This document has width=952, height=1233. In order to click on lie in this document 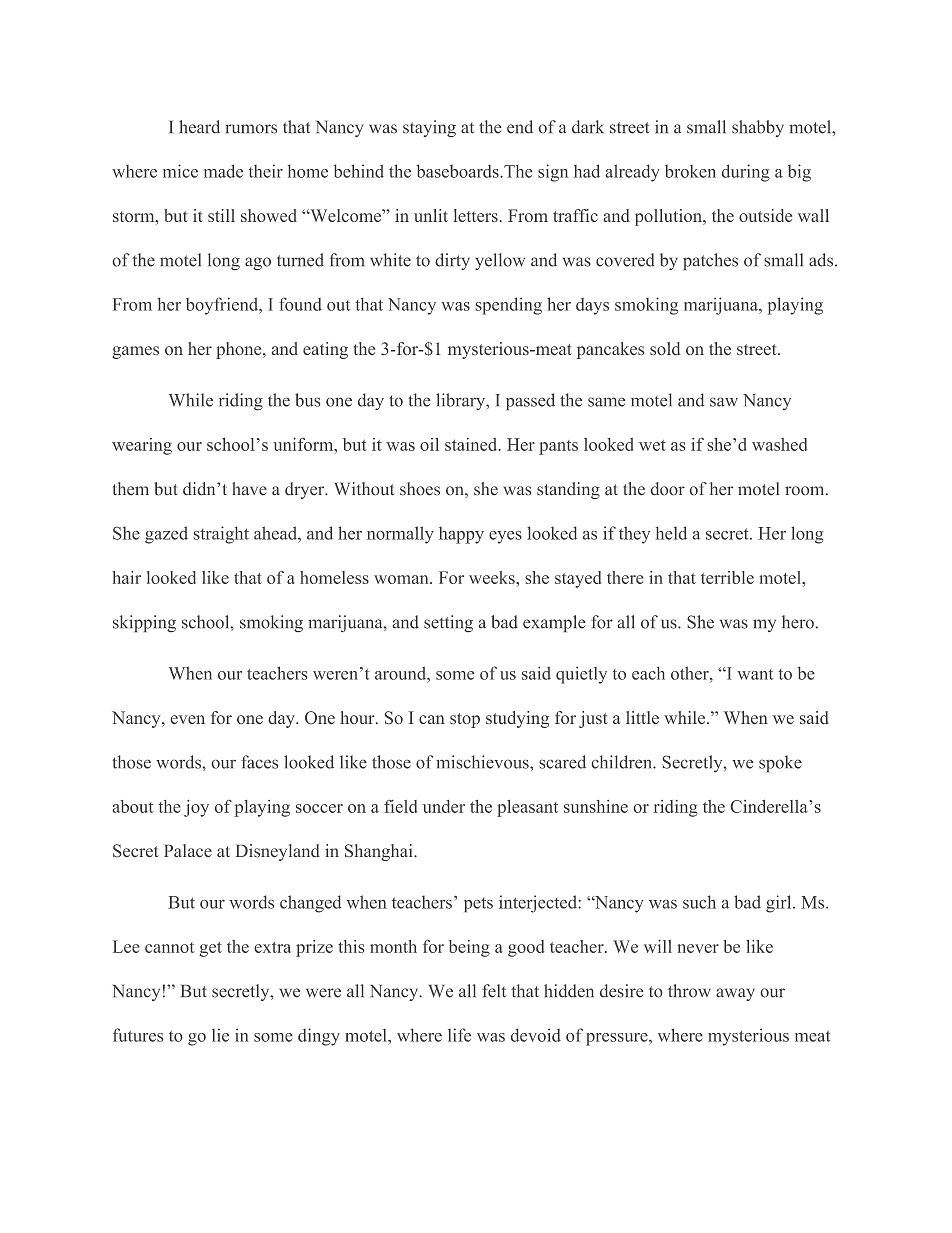, I will do `click(220, 1035)`.
